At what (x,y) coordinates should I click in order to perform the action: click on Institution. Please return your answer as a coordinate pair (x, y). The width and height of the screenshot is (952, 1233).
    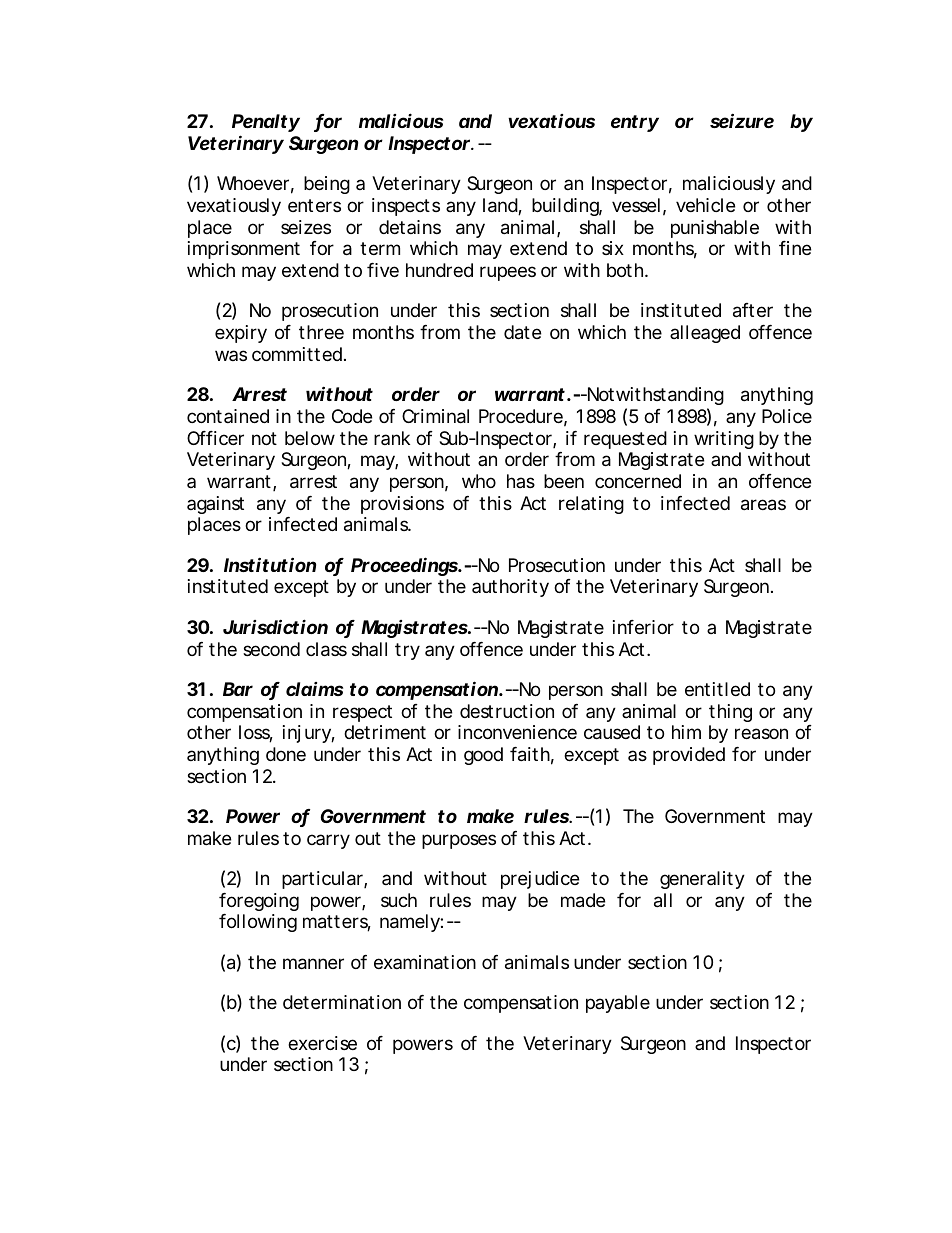
    Looking at the image, I should click on (270, 564).
